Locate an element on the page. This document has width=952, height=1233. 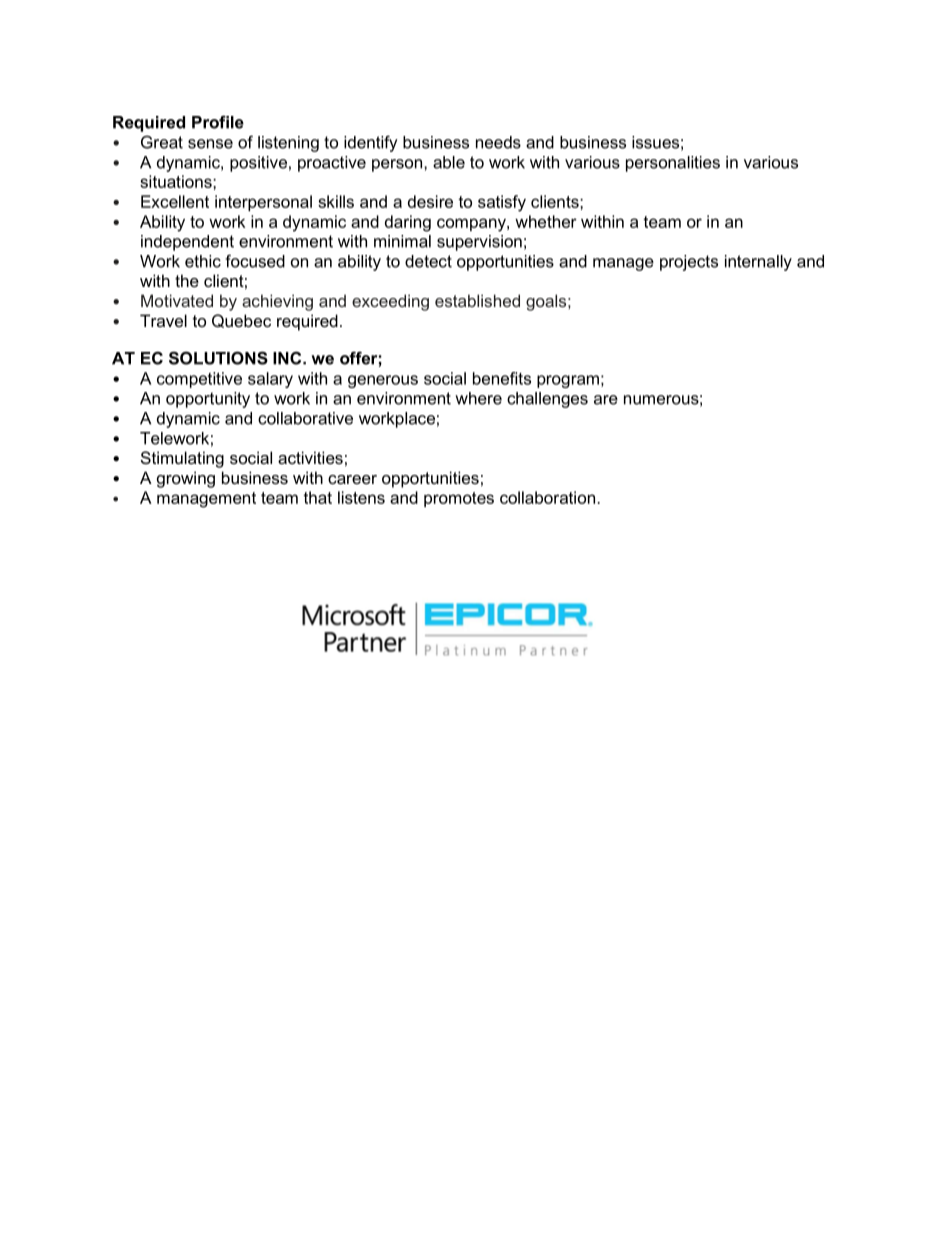
established is located at coordinates (477, 300).
